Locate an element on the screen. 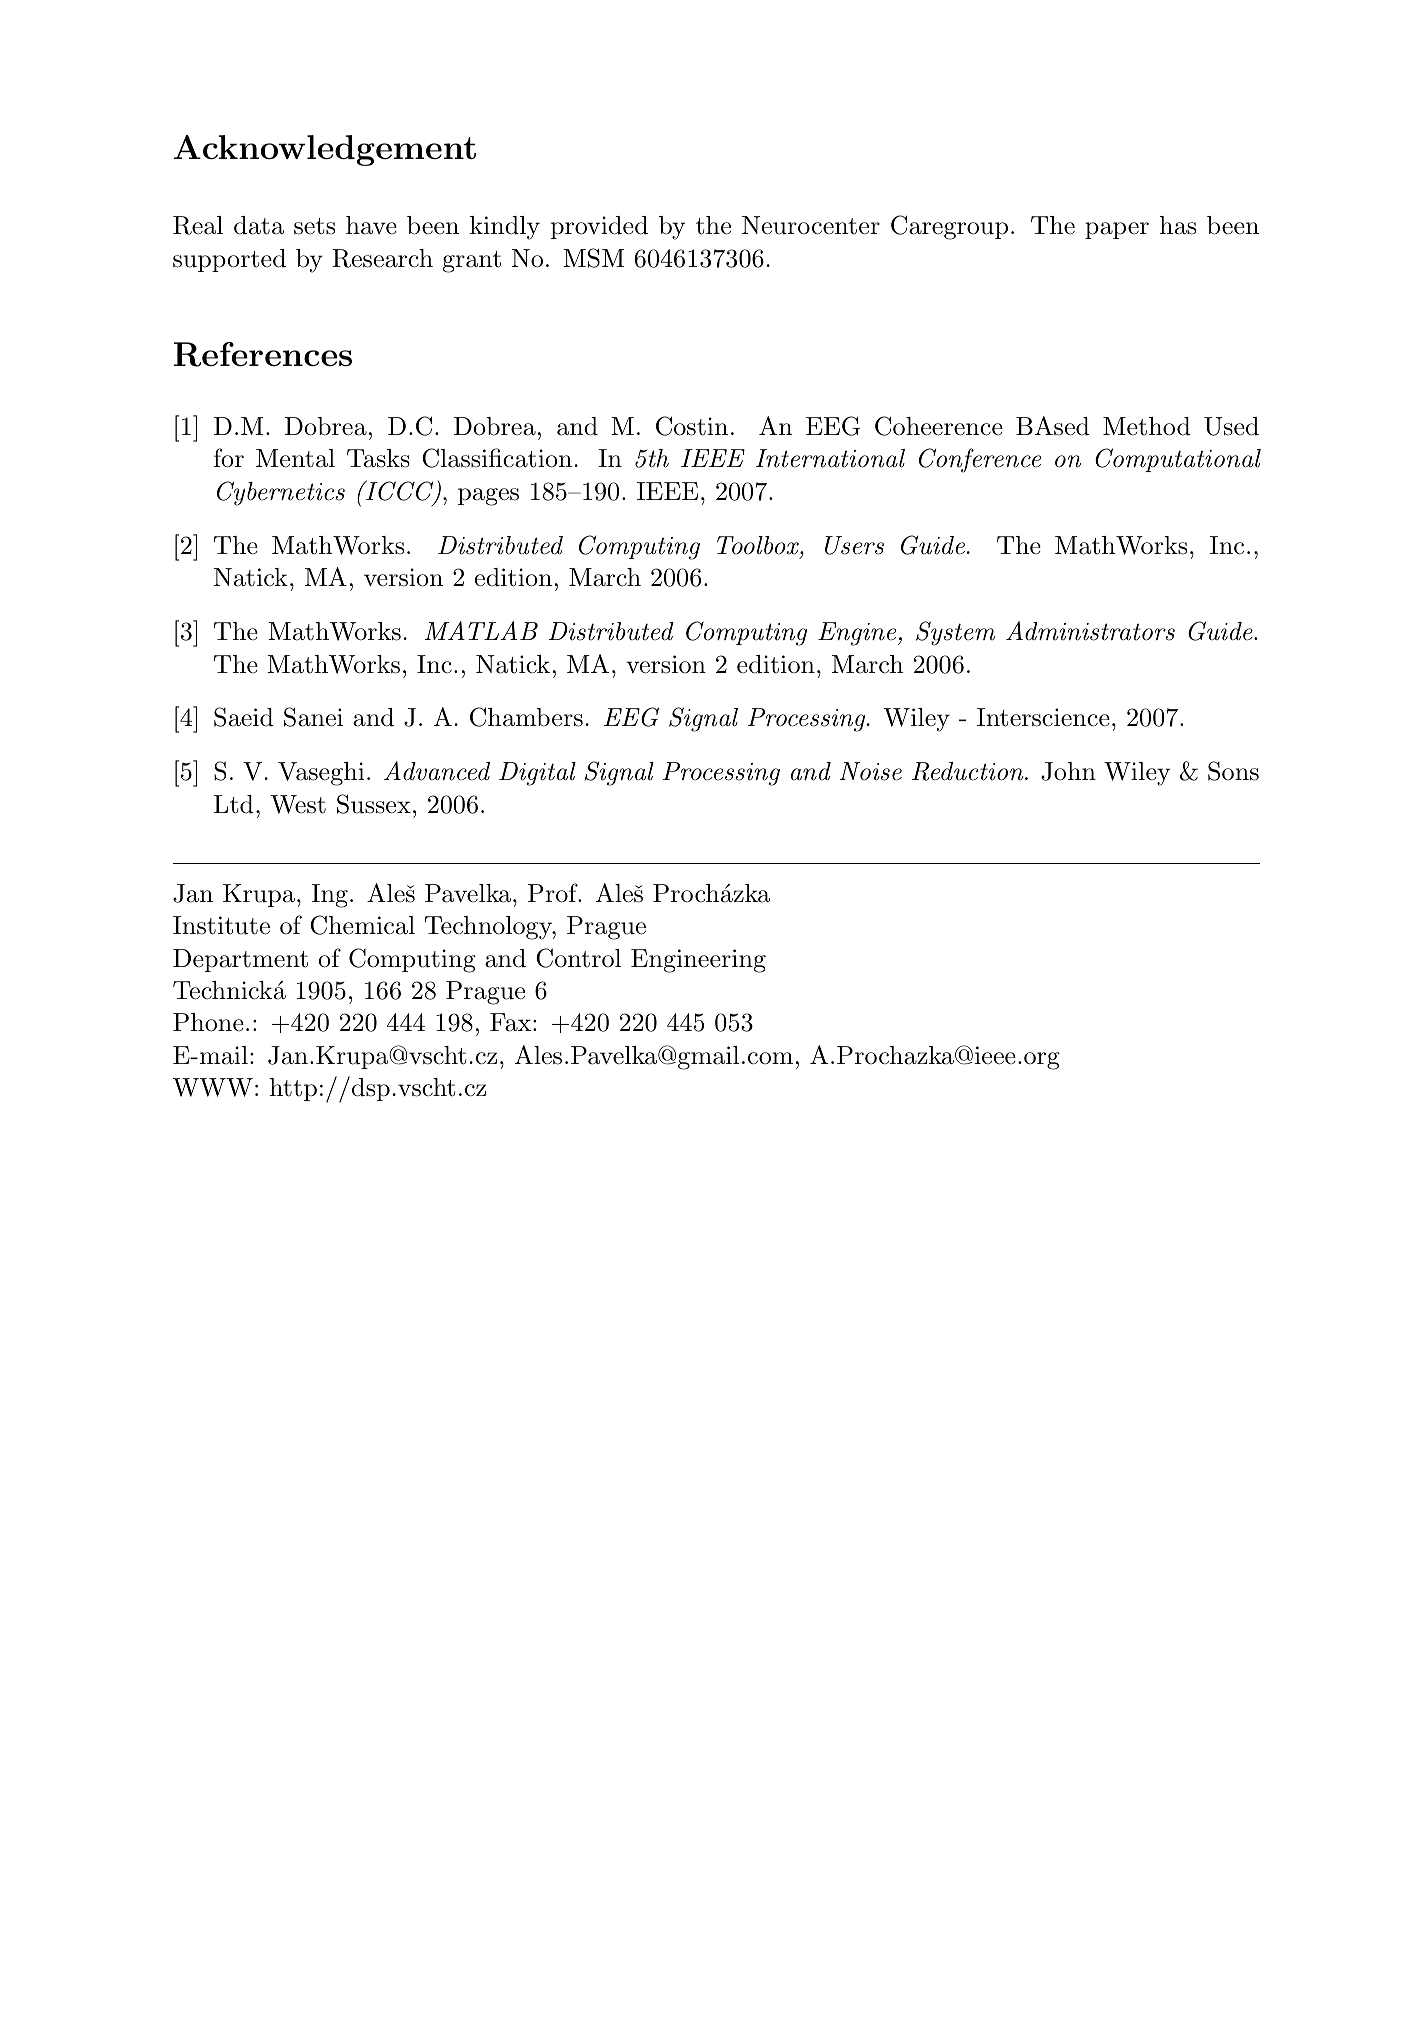 Image resolution: width=1426 pixels, height=2018 pixels. paper is located at coordinates (1117, 230).
